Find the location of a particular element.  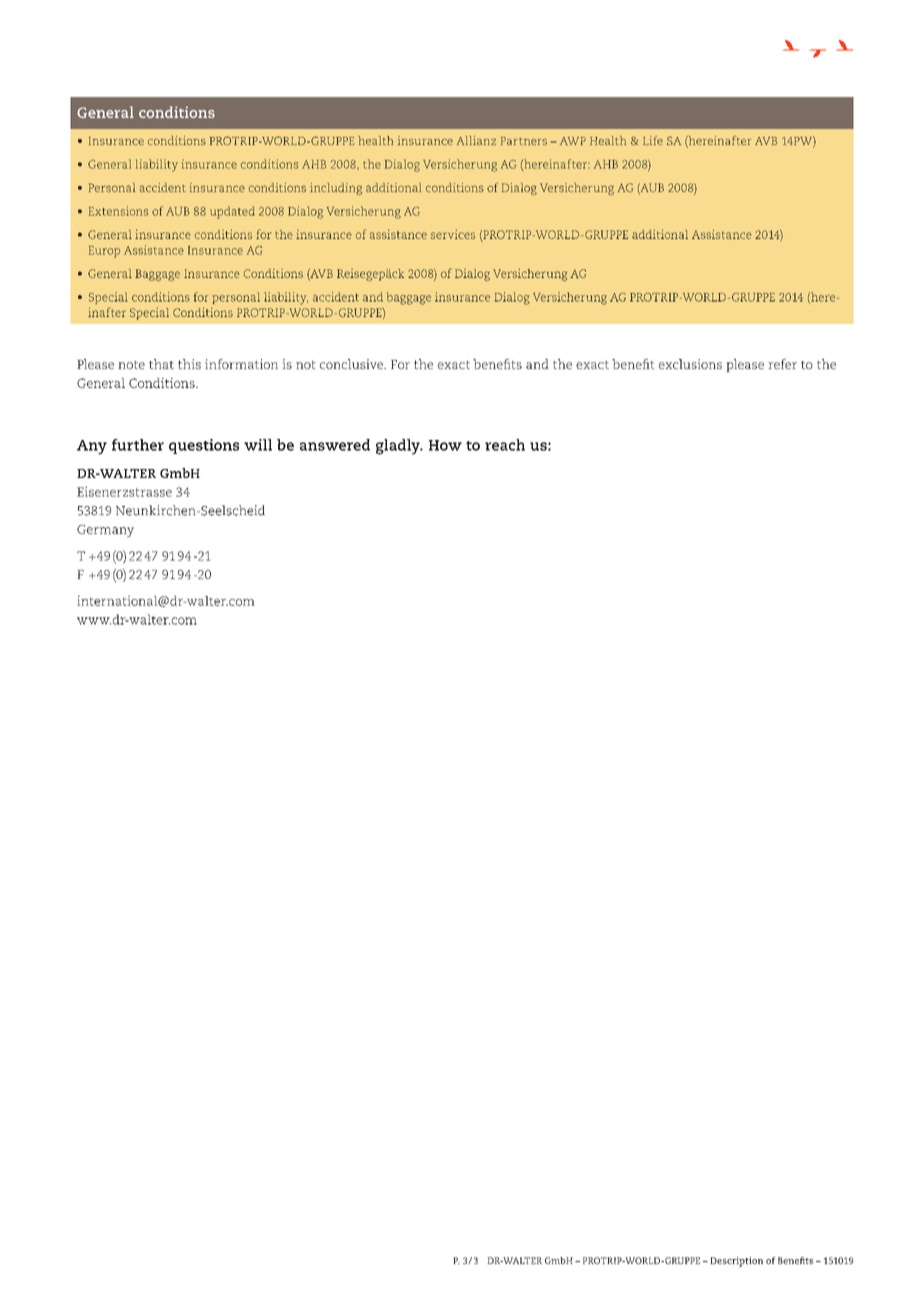

updated is located at coordinates (232, 212).
